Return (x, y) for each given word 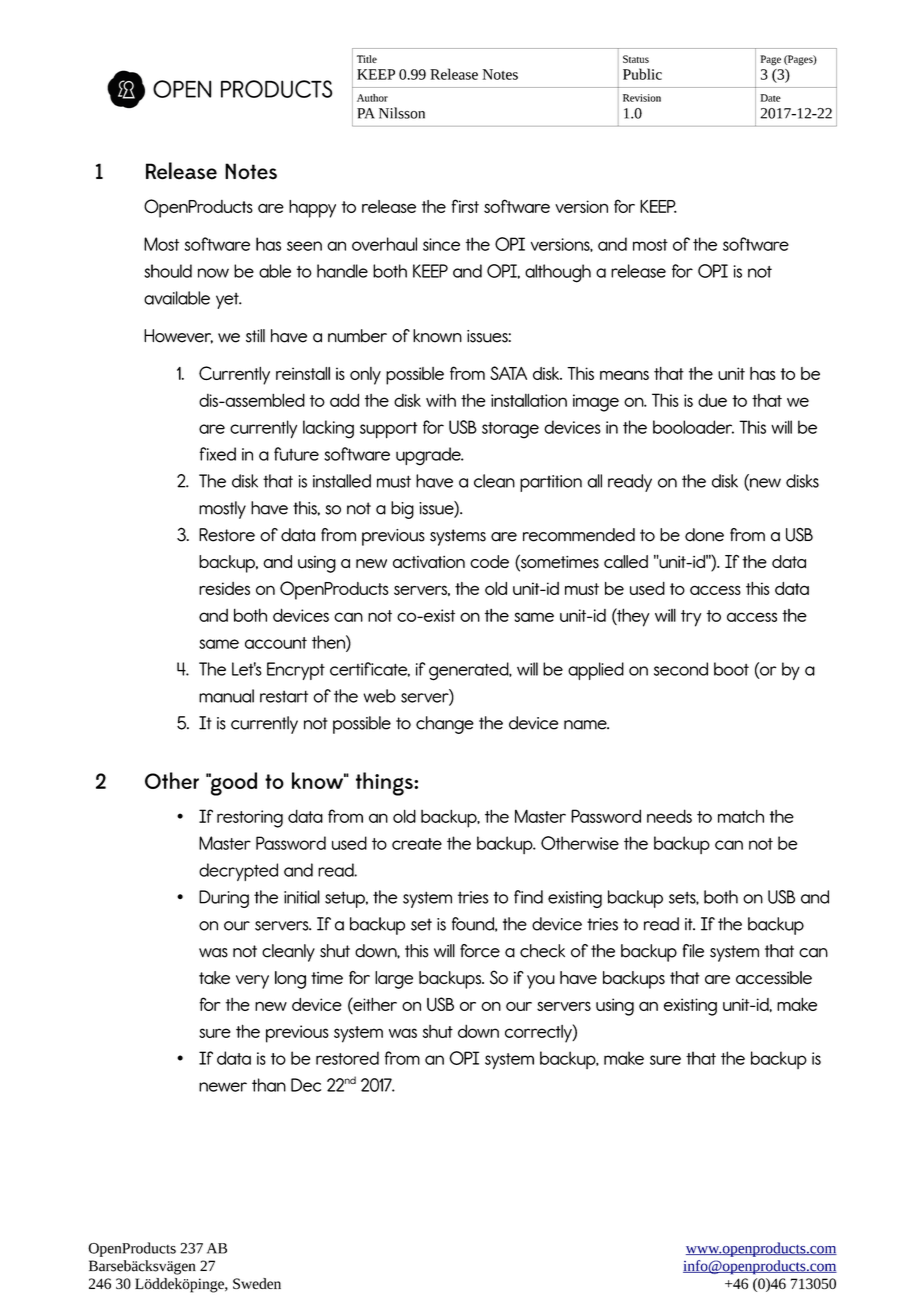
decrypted (238, 872)
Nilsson (402, 113)
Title (367, 59)
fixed (218, 454)
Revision (642, 98)
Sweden (257, 1283)
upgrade (429, 456)
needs (669, 816)
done (704, 535)
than (269, 1085)
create (417, 844)
